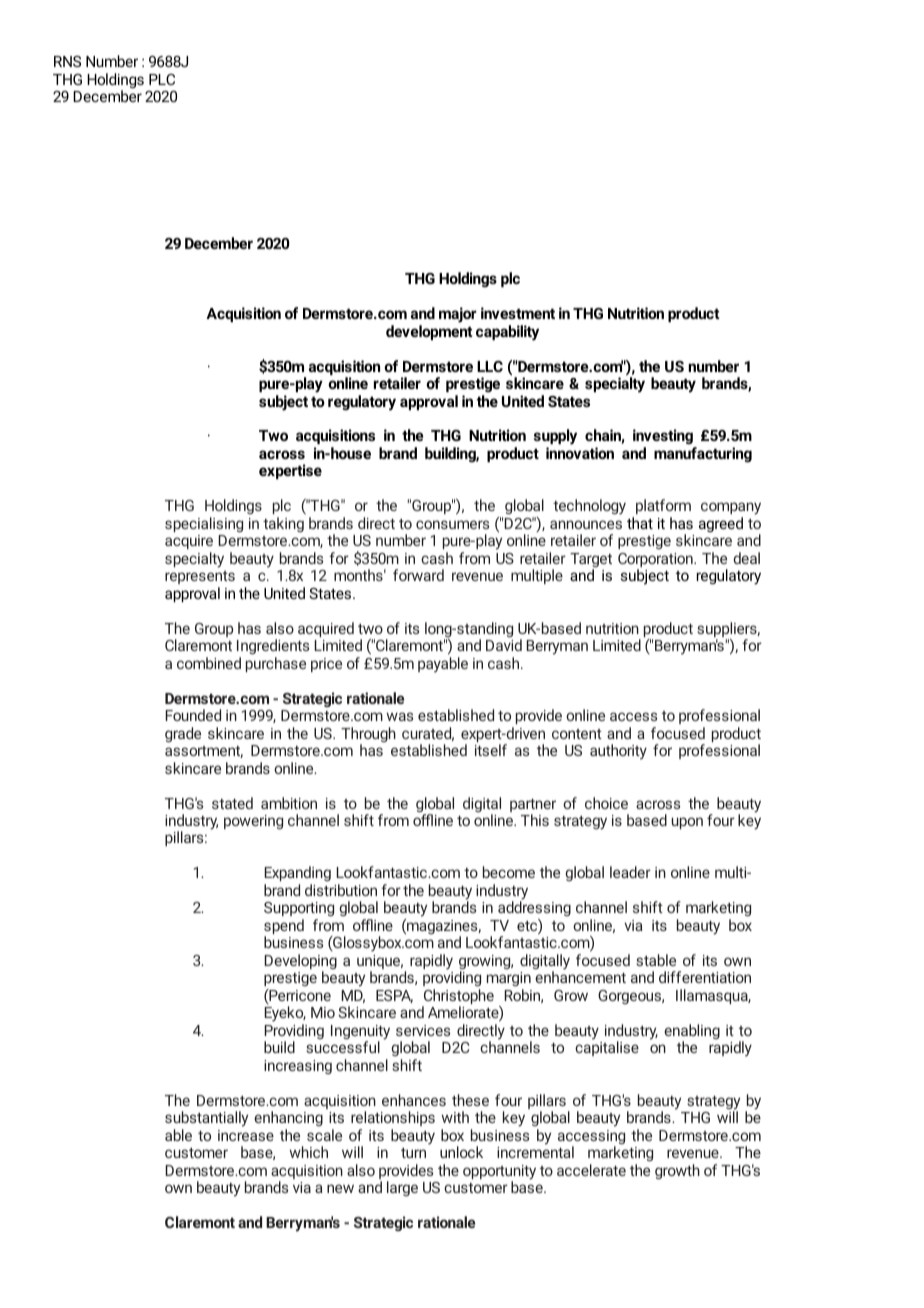  What do you see at coordinates (458, 315) in the screenshot?
I see `major` at bounding box center [458, 315].
